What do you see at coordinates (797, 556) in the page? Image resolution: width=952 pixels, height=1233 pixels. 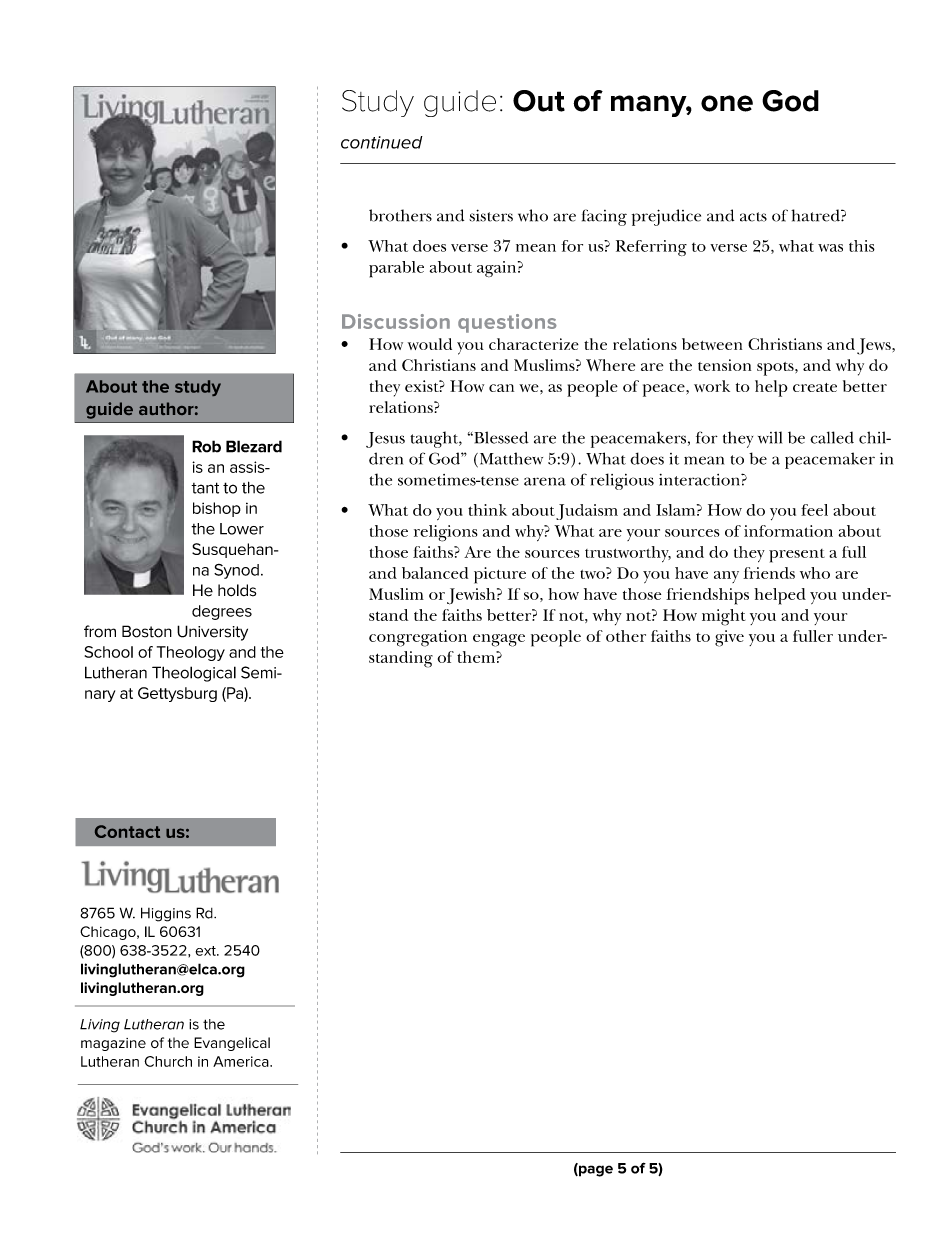 I see `present` at bounding box center [797, 556].
